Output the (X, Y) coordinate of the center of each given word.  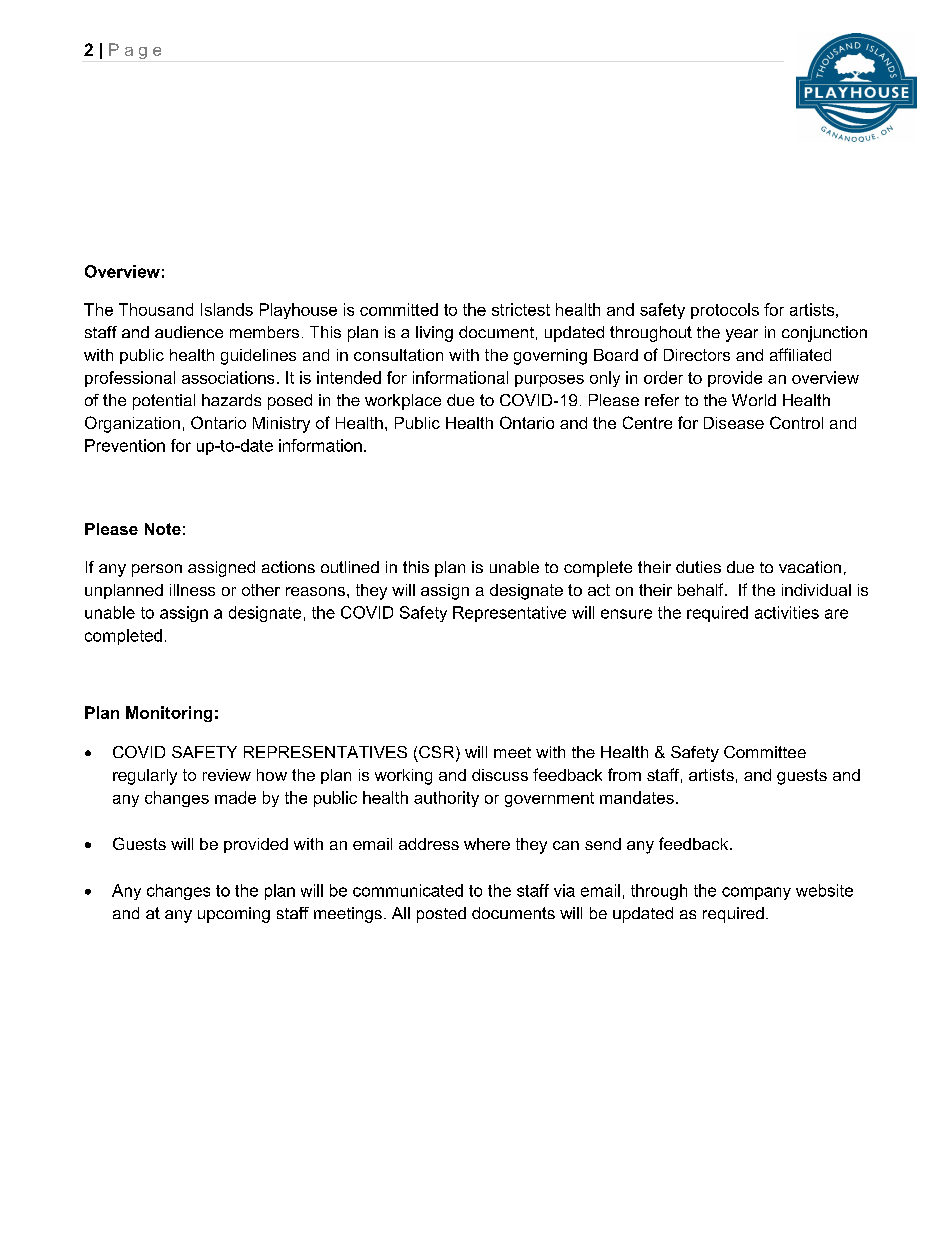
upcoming (234, 915)
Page (135, 51)
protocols (725, 311)
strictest (521, 309)
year (742, 335)
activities (787, 612)
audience (189, 332)
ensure (626, 614)
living (434, 334)
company (756, 893)
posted (441, 915)
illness (192, 590)
